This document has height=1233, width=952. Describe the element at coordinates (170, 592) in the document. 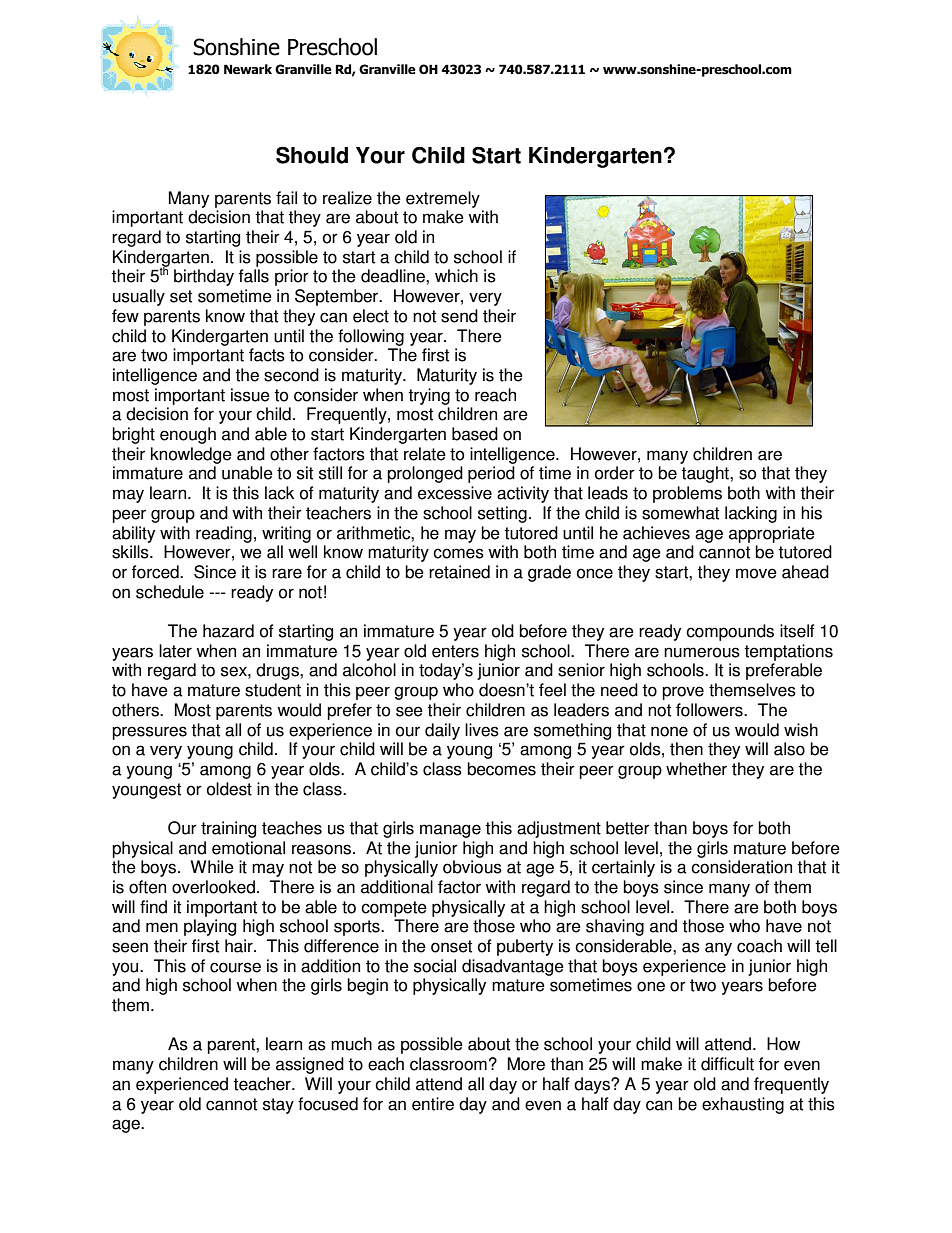

I see `schedule` at that location.
